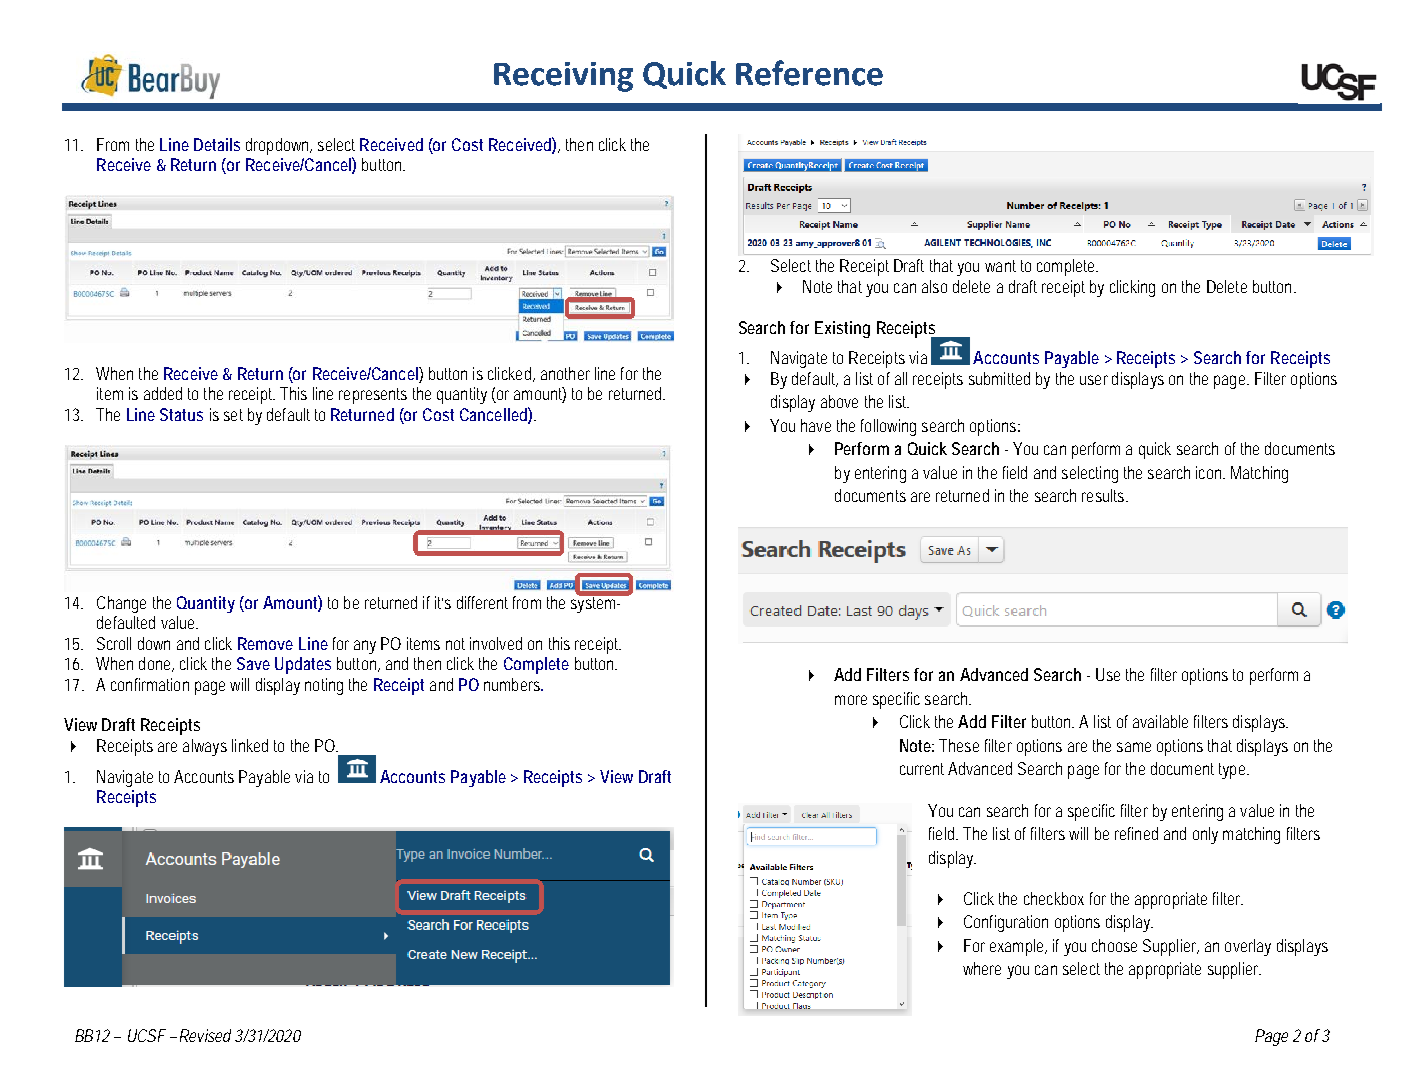 The height and width of the screenshot is (1091, 1412). Describe the element at coordinates (482, 602) in the screenshot. I see `different` at that location.
